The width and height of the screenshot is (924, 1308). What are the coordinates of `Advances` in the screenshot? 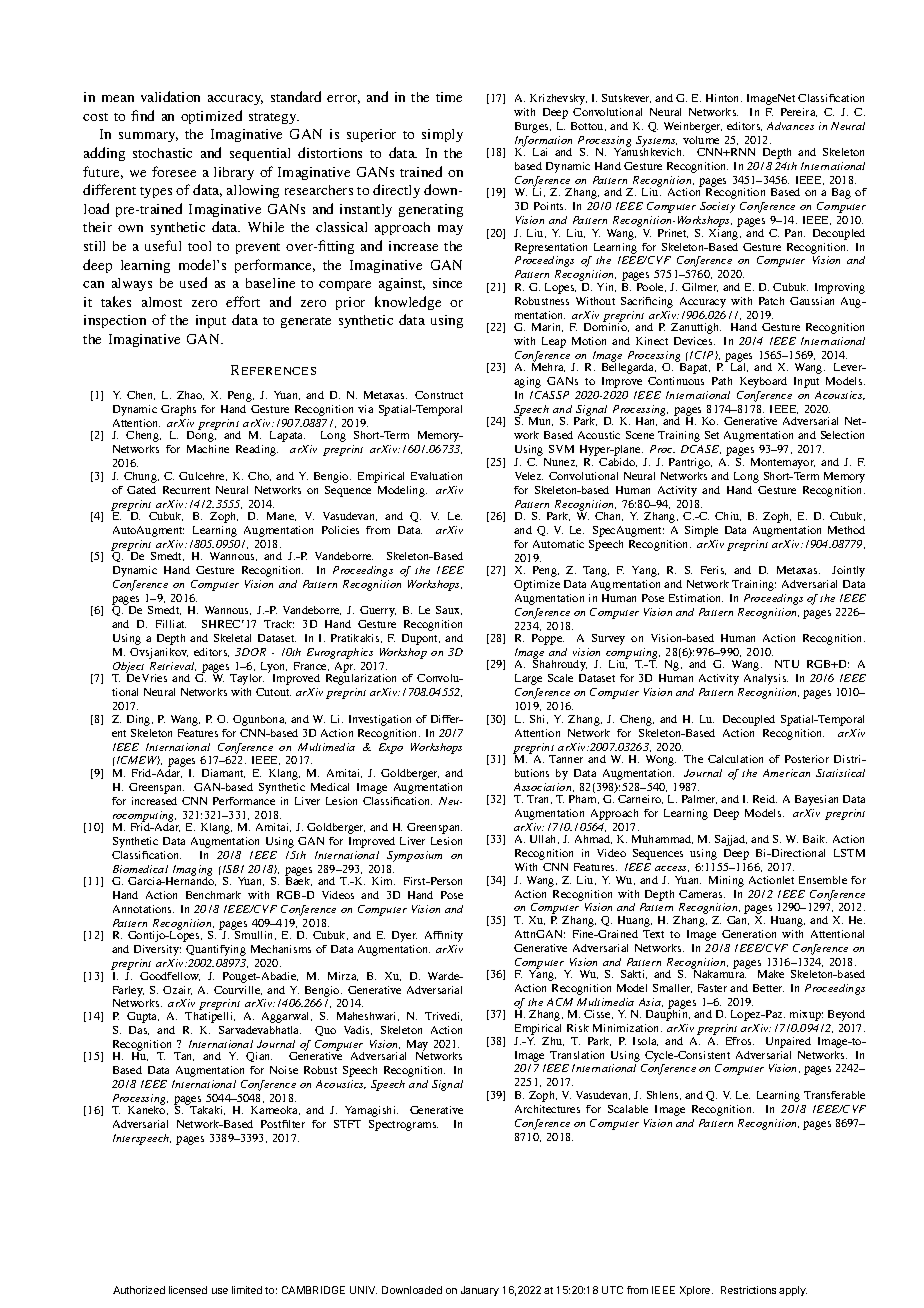 It's located at (790, 126).
